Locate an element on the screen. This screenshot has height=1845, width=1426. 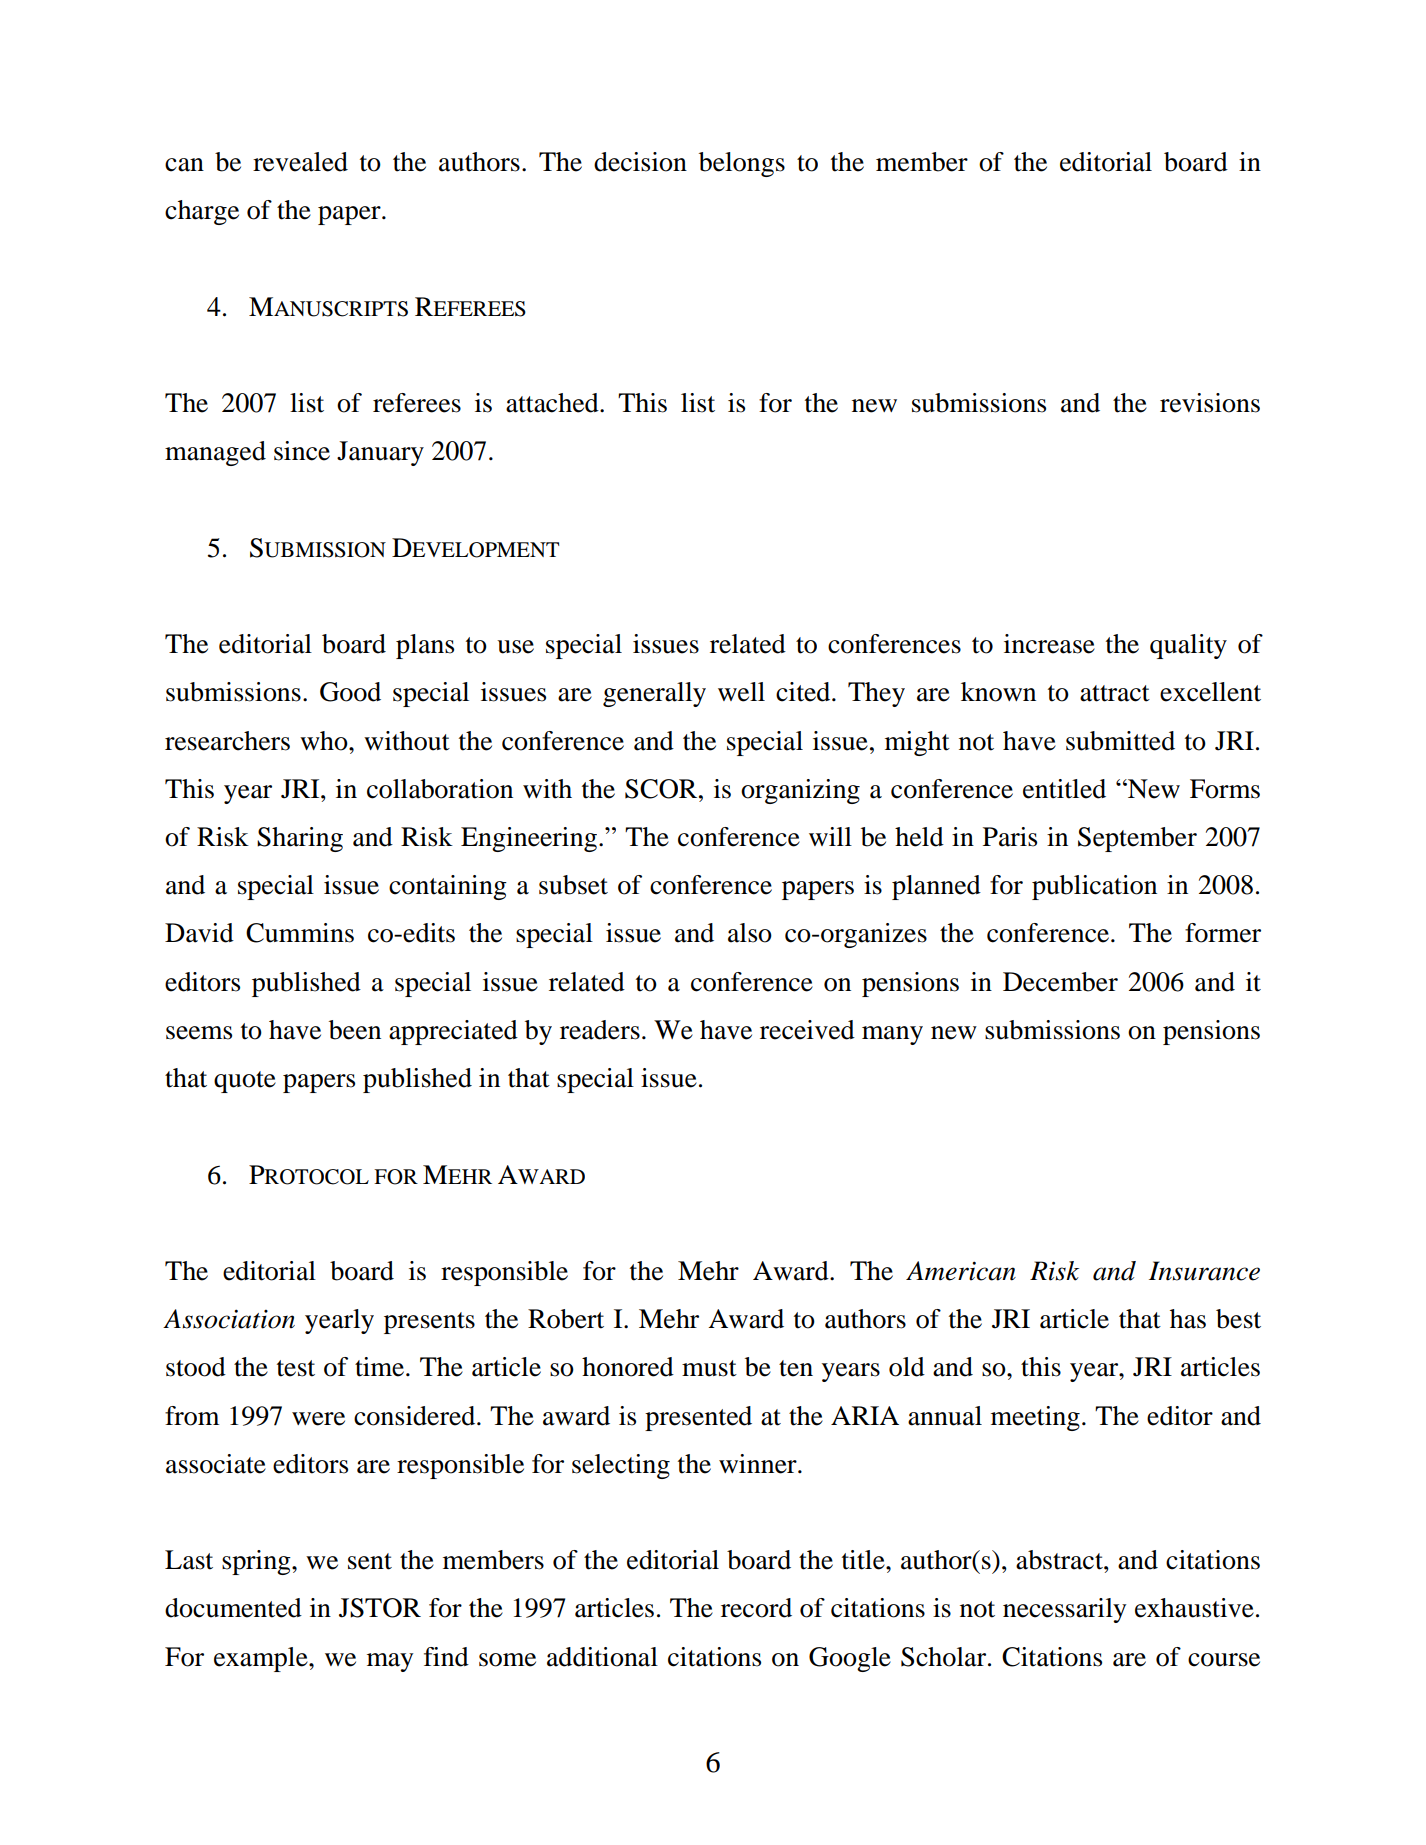
Association is located at coordinates (229, 1319).
